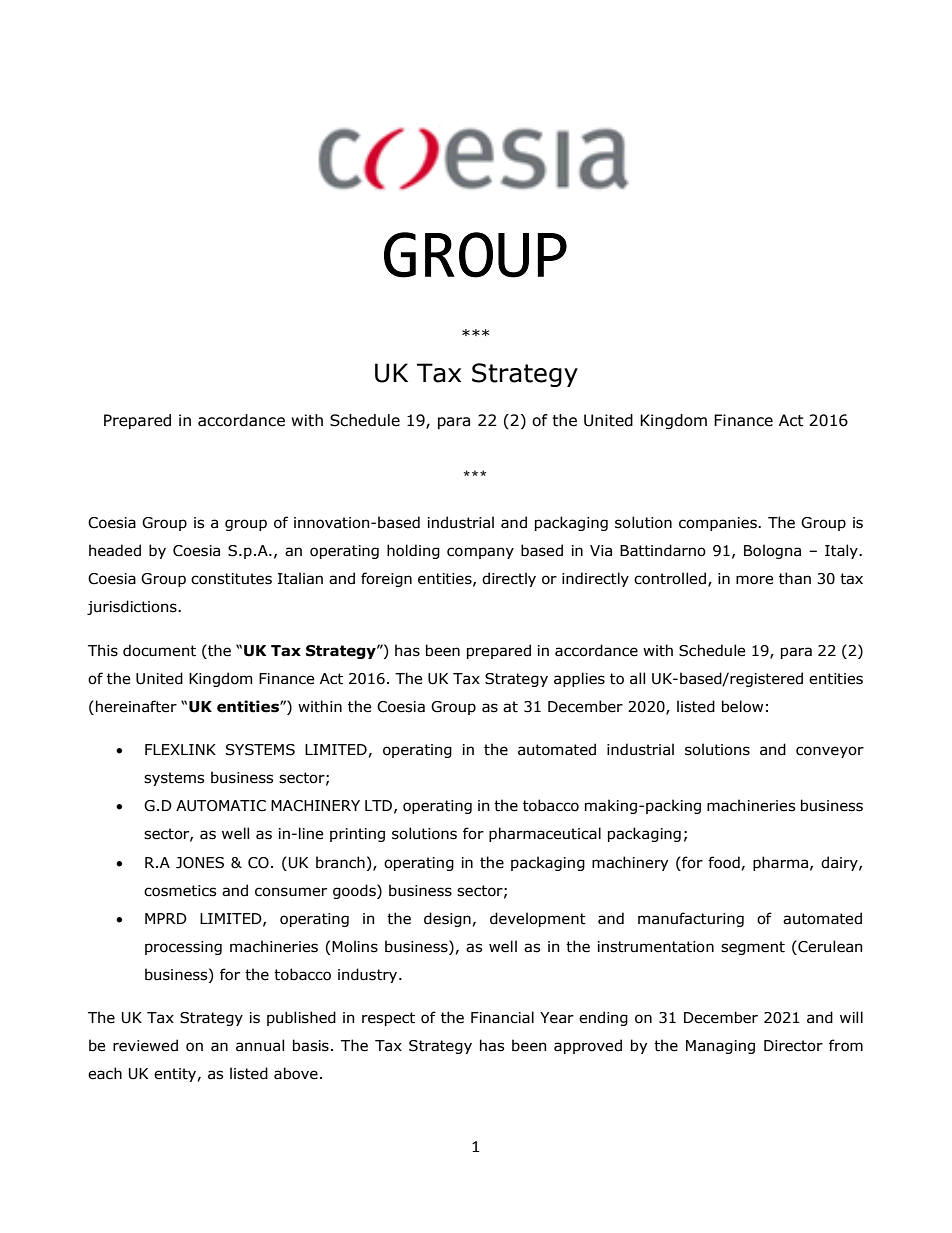  Describe the element at coordinates (579, 679) in the screenshot. I see `applies` at that location.
